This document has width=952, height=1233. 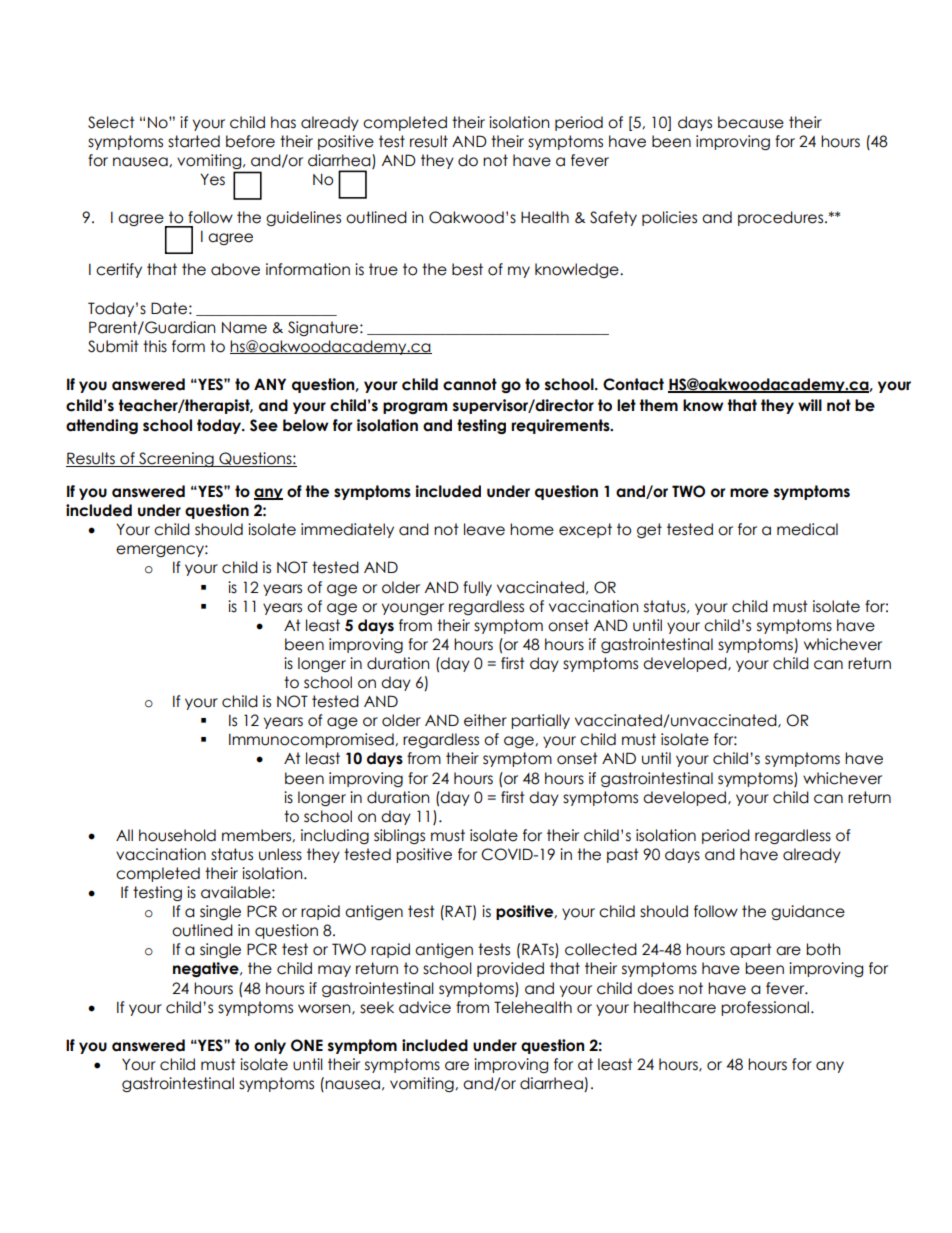 I want to click on professional, so click(x=765, y=1008).
